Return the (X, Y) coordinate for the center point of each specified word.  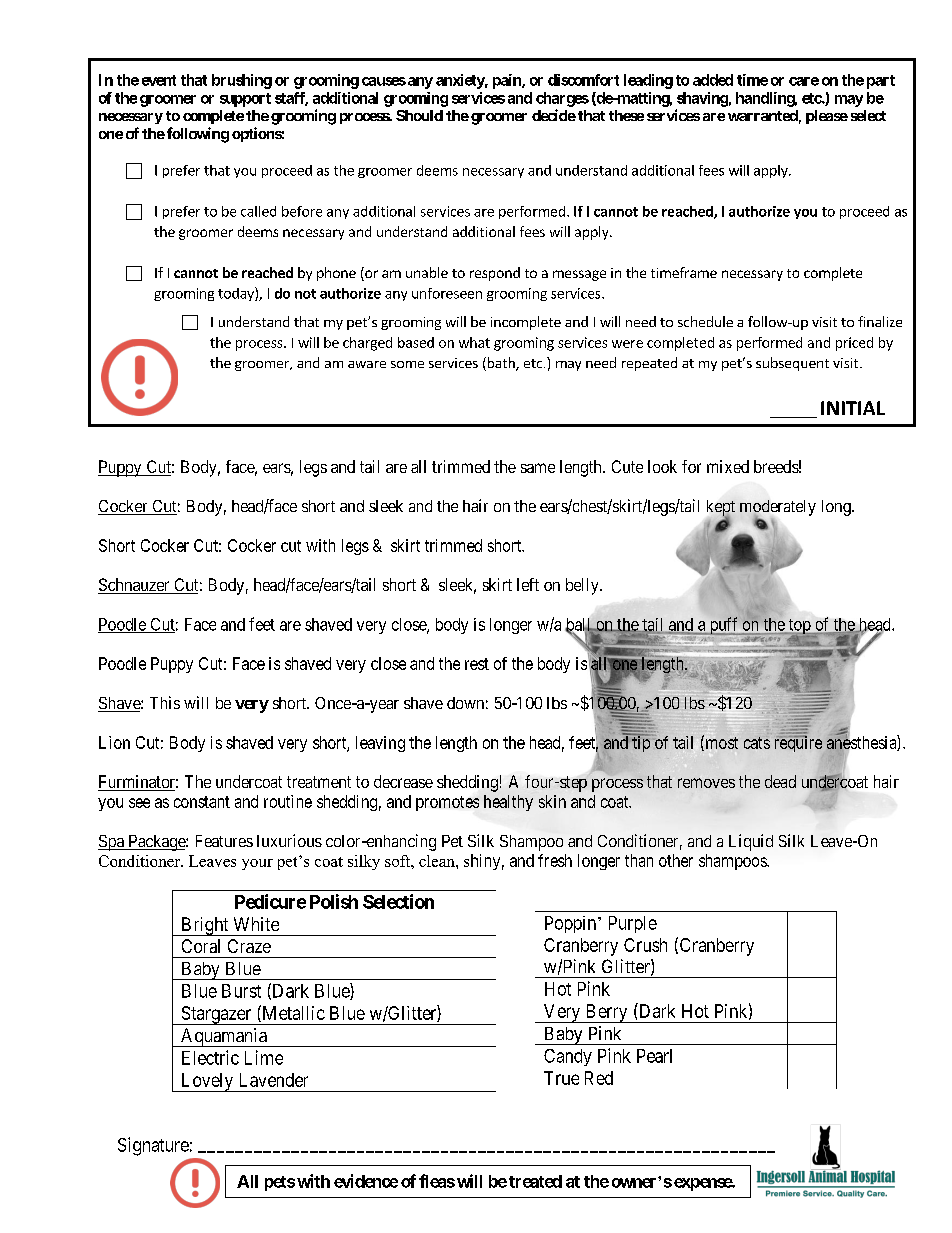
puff (724, 626)
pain (508, 81)
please (827, 117)
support (245, 100)
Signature (153, 1146)
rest (477, 664)
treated (535, 1181)
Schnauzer (135, 586)
